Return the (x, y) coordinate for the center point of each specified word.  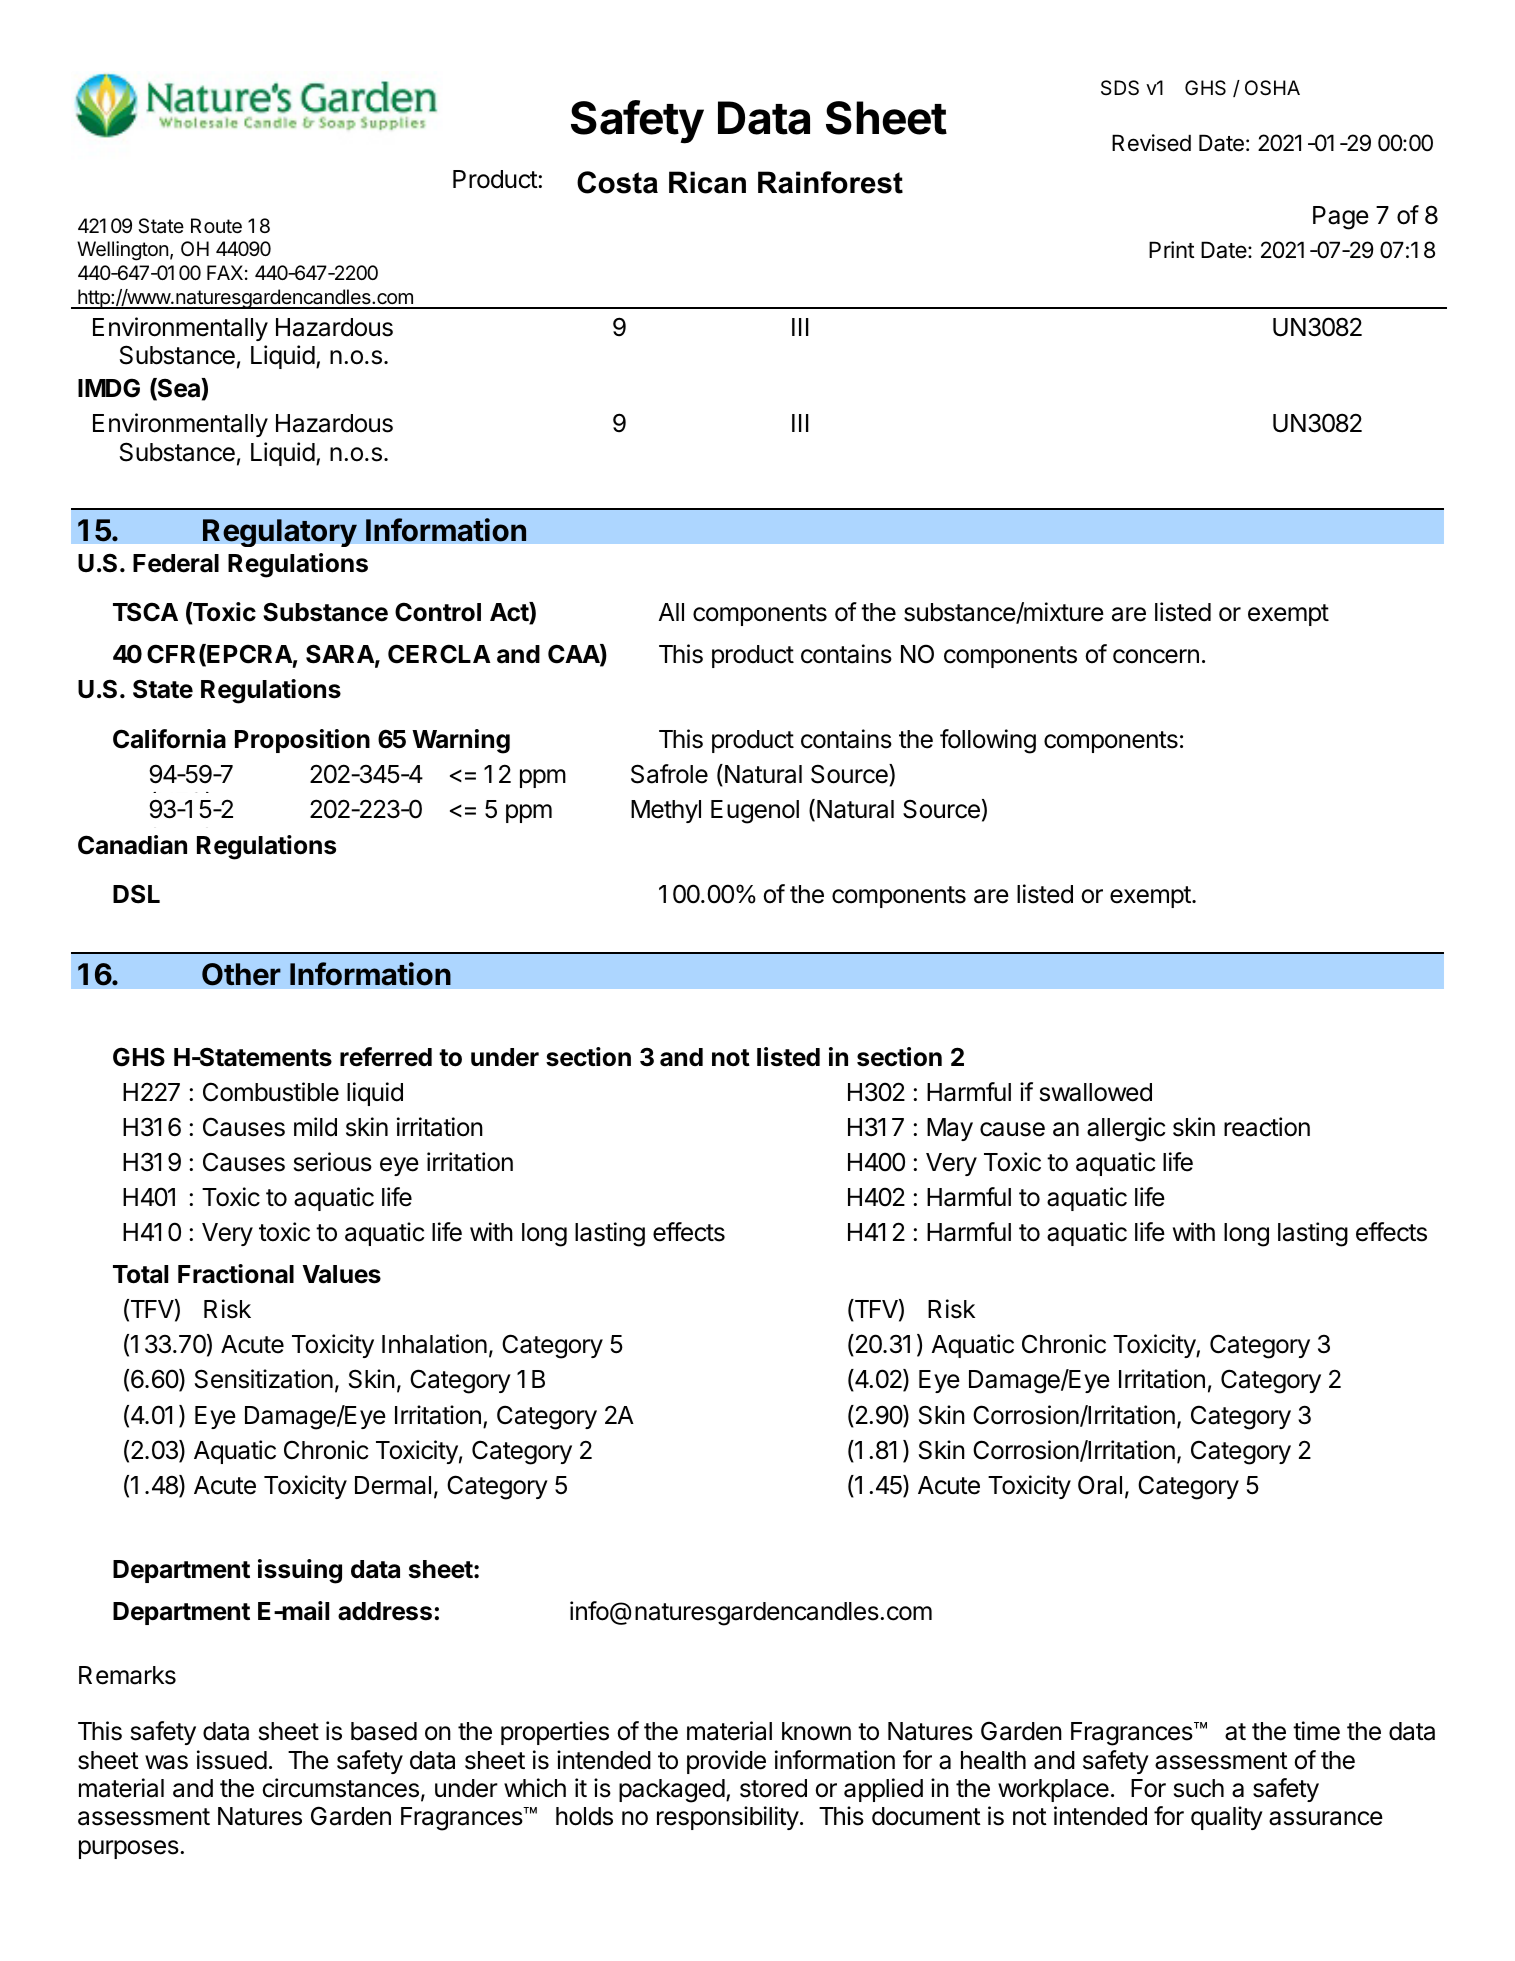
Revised (1151, 143)
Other (241, 974)
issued (232, 1760)
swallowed (1096, 1092)
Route (216, 226)
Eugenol (755, 812)
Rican (707, 182)
